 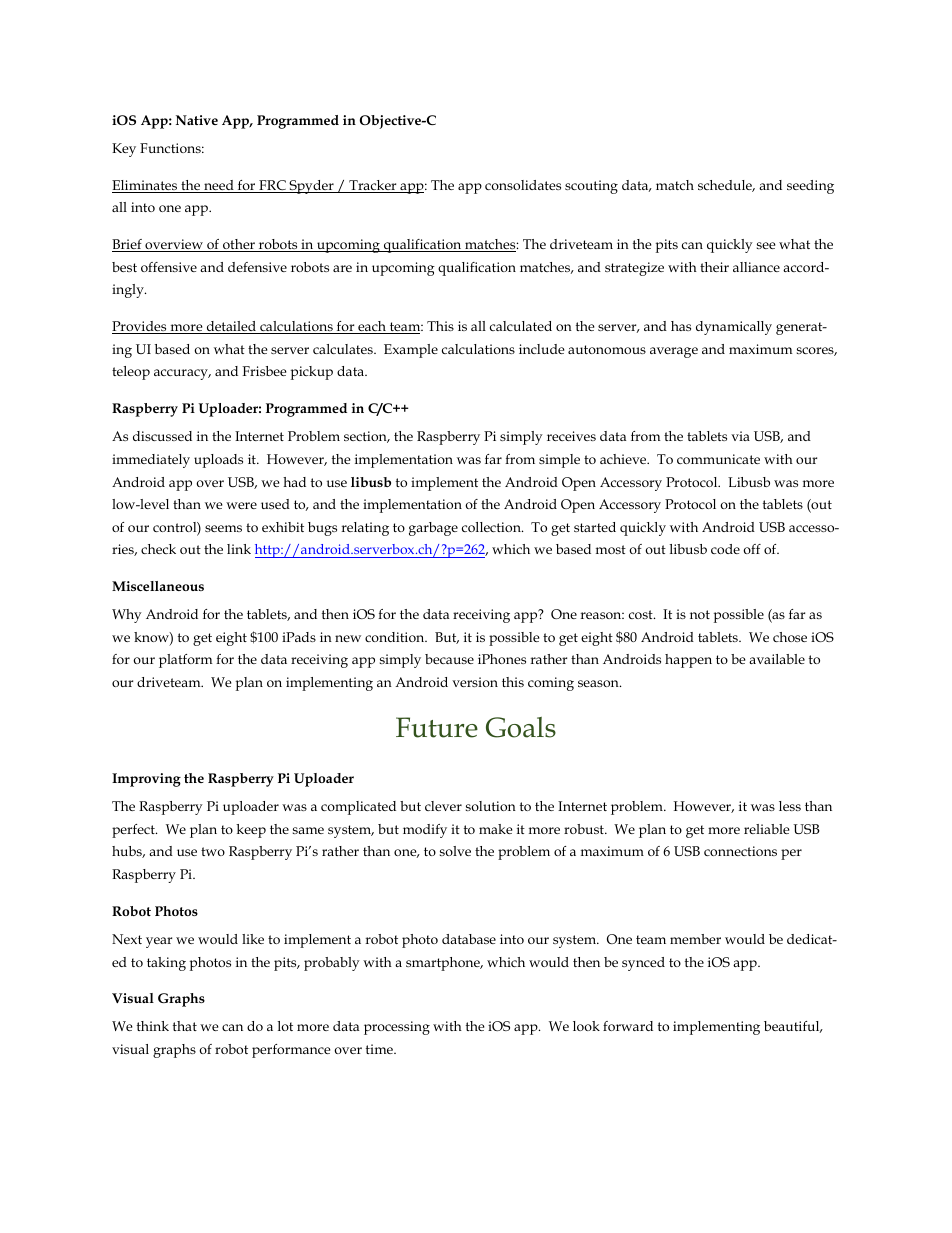 What do you see at coordinates (523, 185) in the screenshot?
I see `consolidates` at bounding box center [523, 185].
